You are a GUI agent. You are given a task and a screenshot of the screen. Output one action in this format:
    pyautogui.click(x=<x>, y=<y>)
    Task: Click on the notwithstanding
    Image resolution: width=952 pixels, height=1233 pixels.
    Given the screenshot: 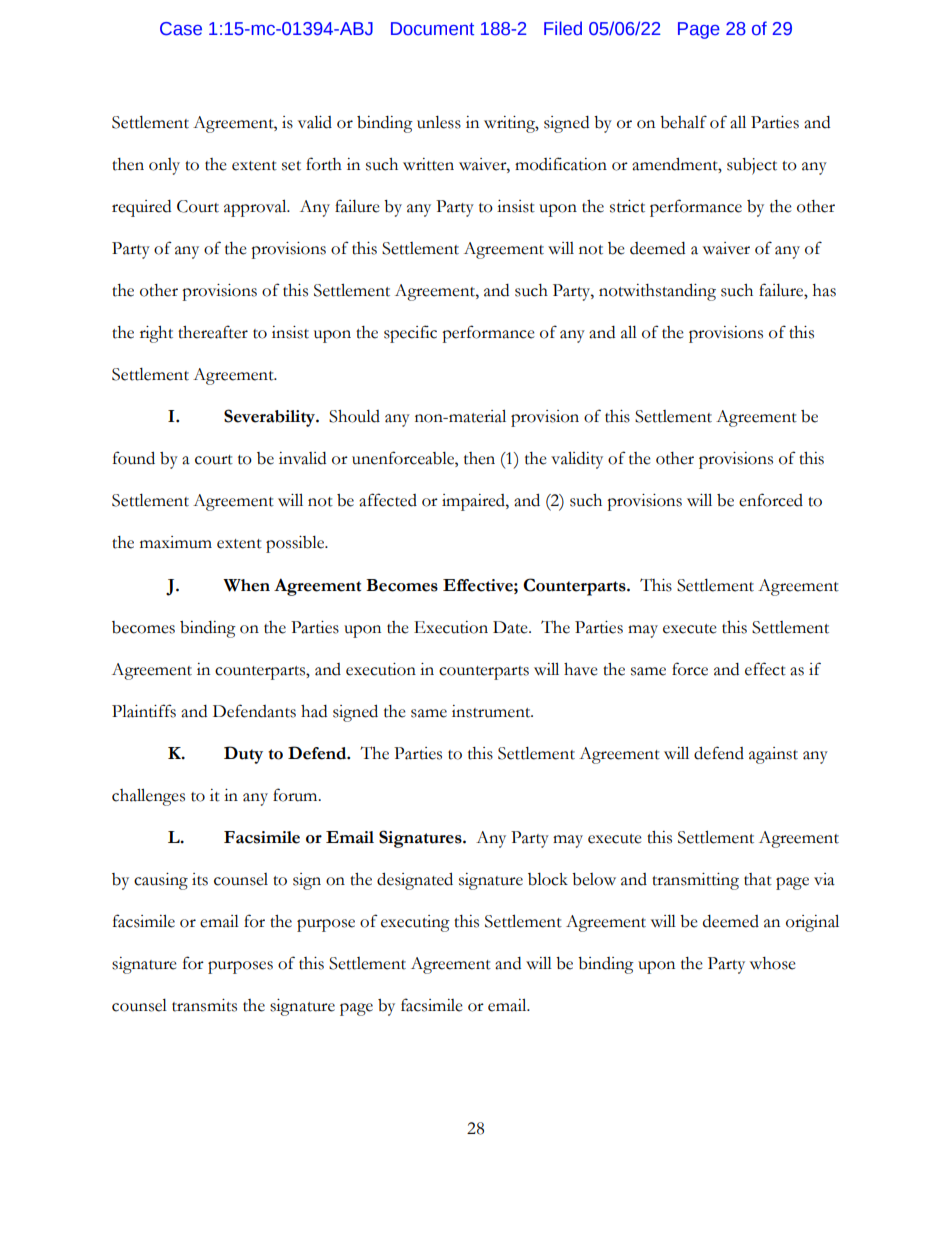 What is the action you would take?
    pyautogui.click(x=657, y=292)
